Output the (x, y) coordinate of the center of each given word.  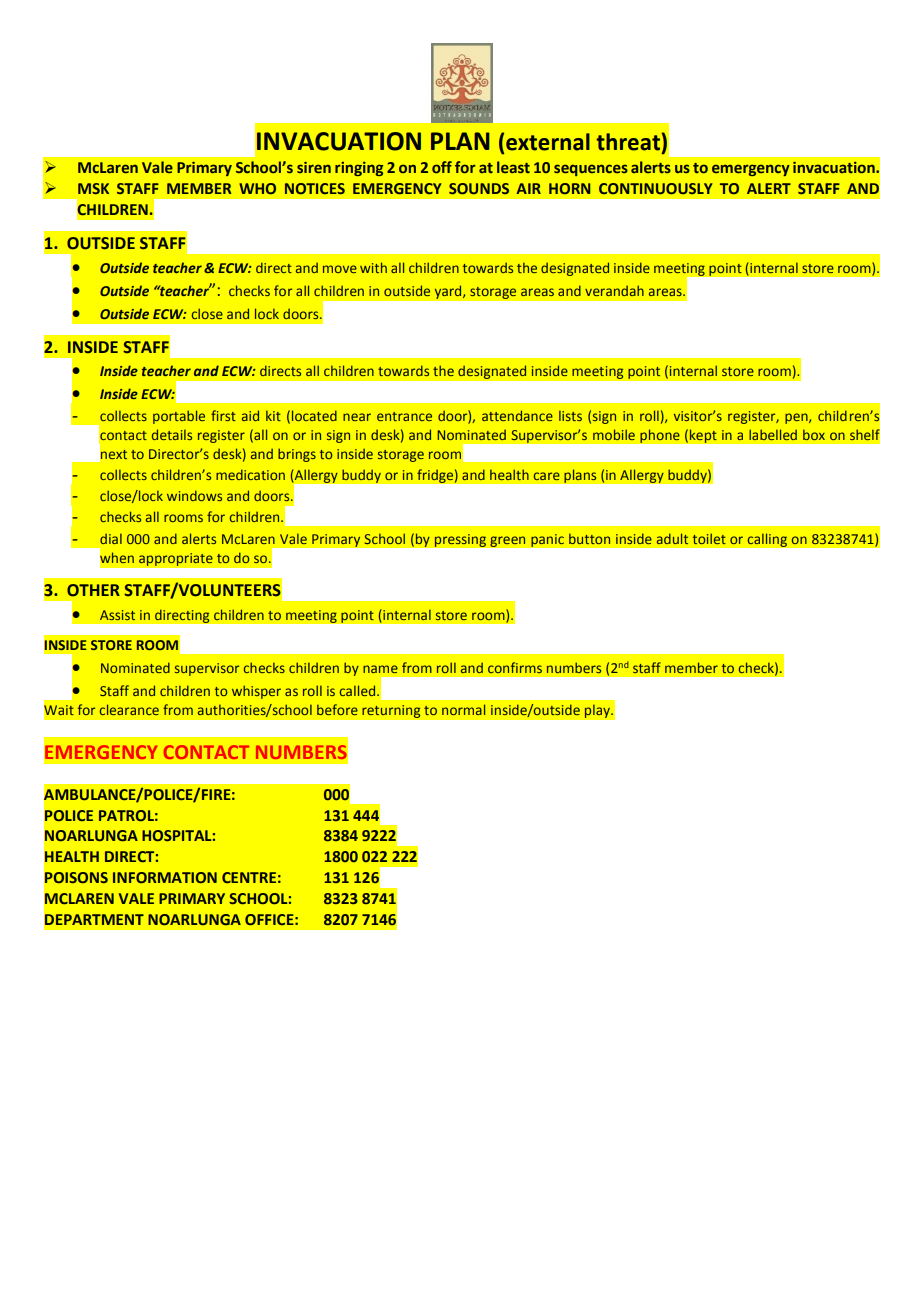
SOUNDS (479, 188)
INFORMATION (165, 877)
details (172, 434)
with (373, 267)
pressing (460, 540)
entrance (404, 416)
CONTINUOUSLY (656, 188)
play (598, 711)
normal (463, 709)
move (340, 269)
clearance (129, 709)
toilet (709, 538)
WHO (257, 188)
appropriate (176, 559)
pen (797, 418)
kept (703, 436)
